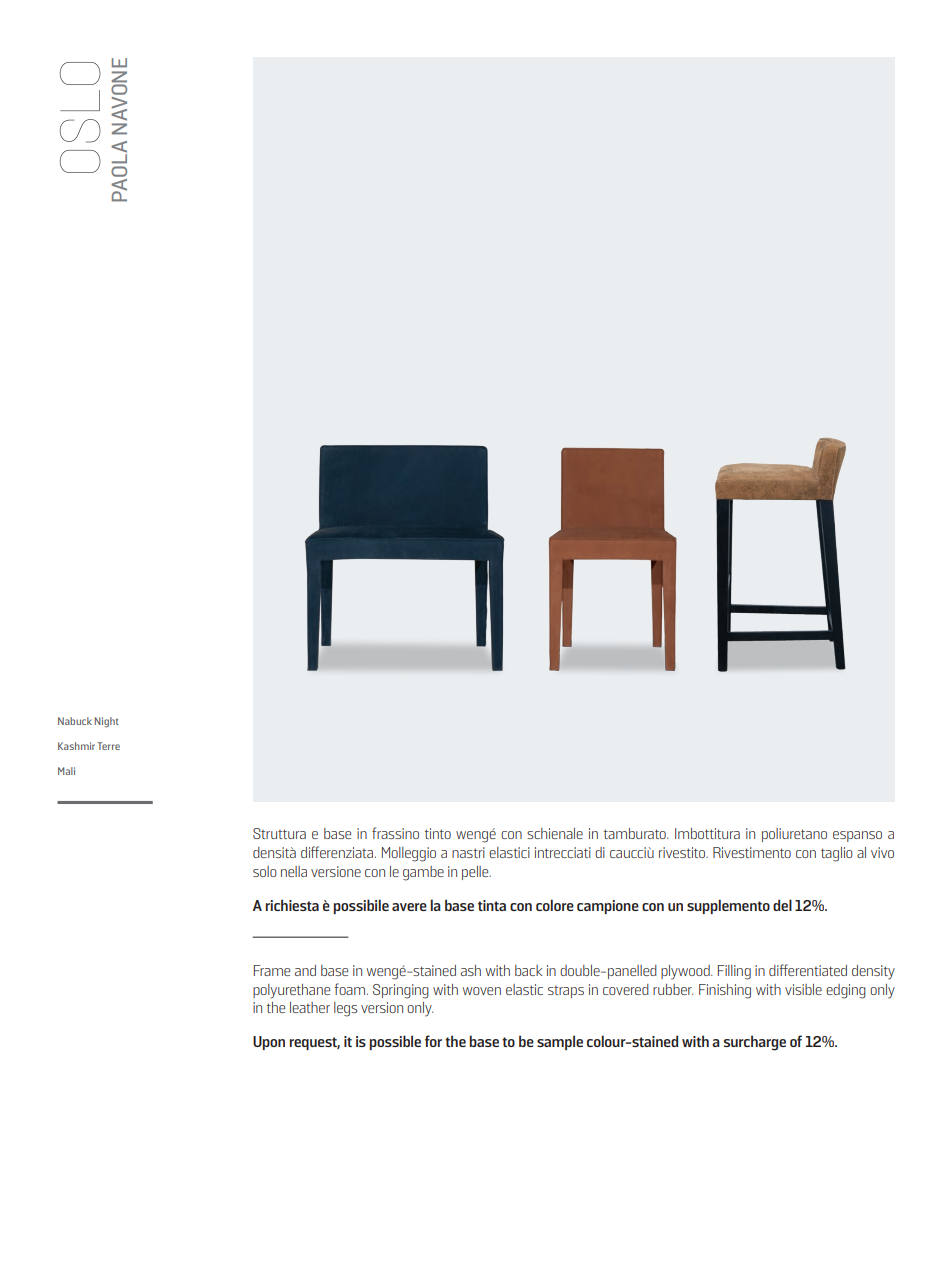  Describe the element at coordinates (882, 852) in the page. I see `vivo` at that location.
